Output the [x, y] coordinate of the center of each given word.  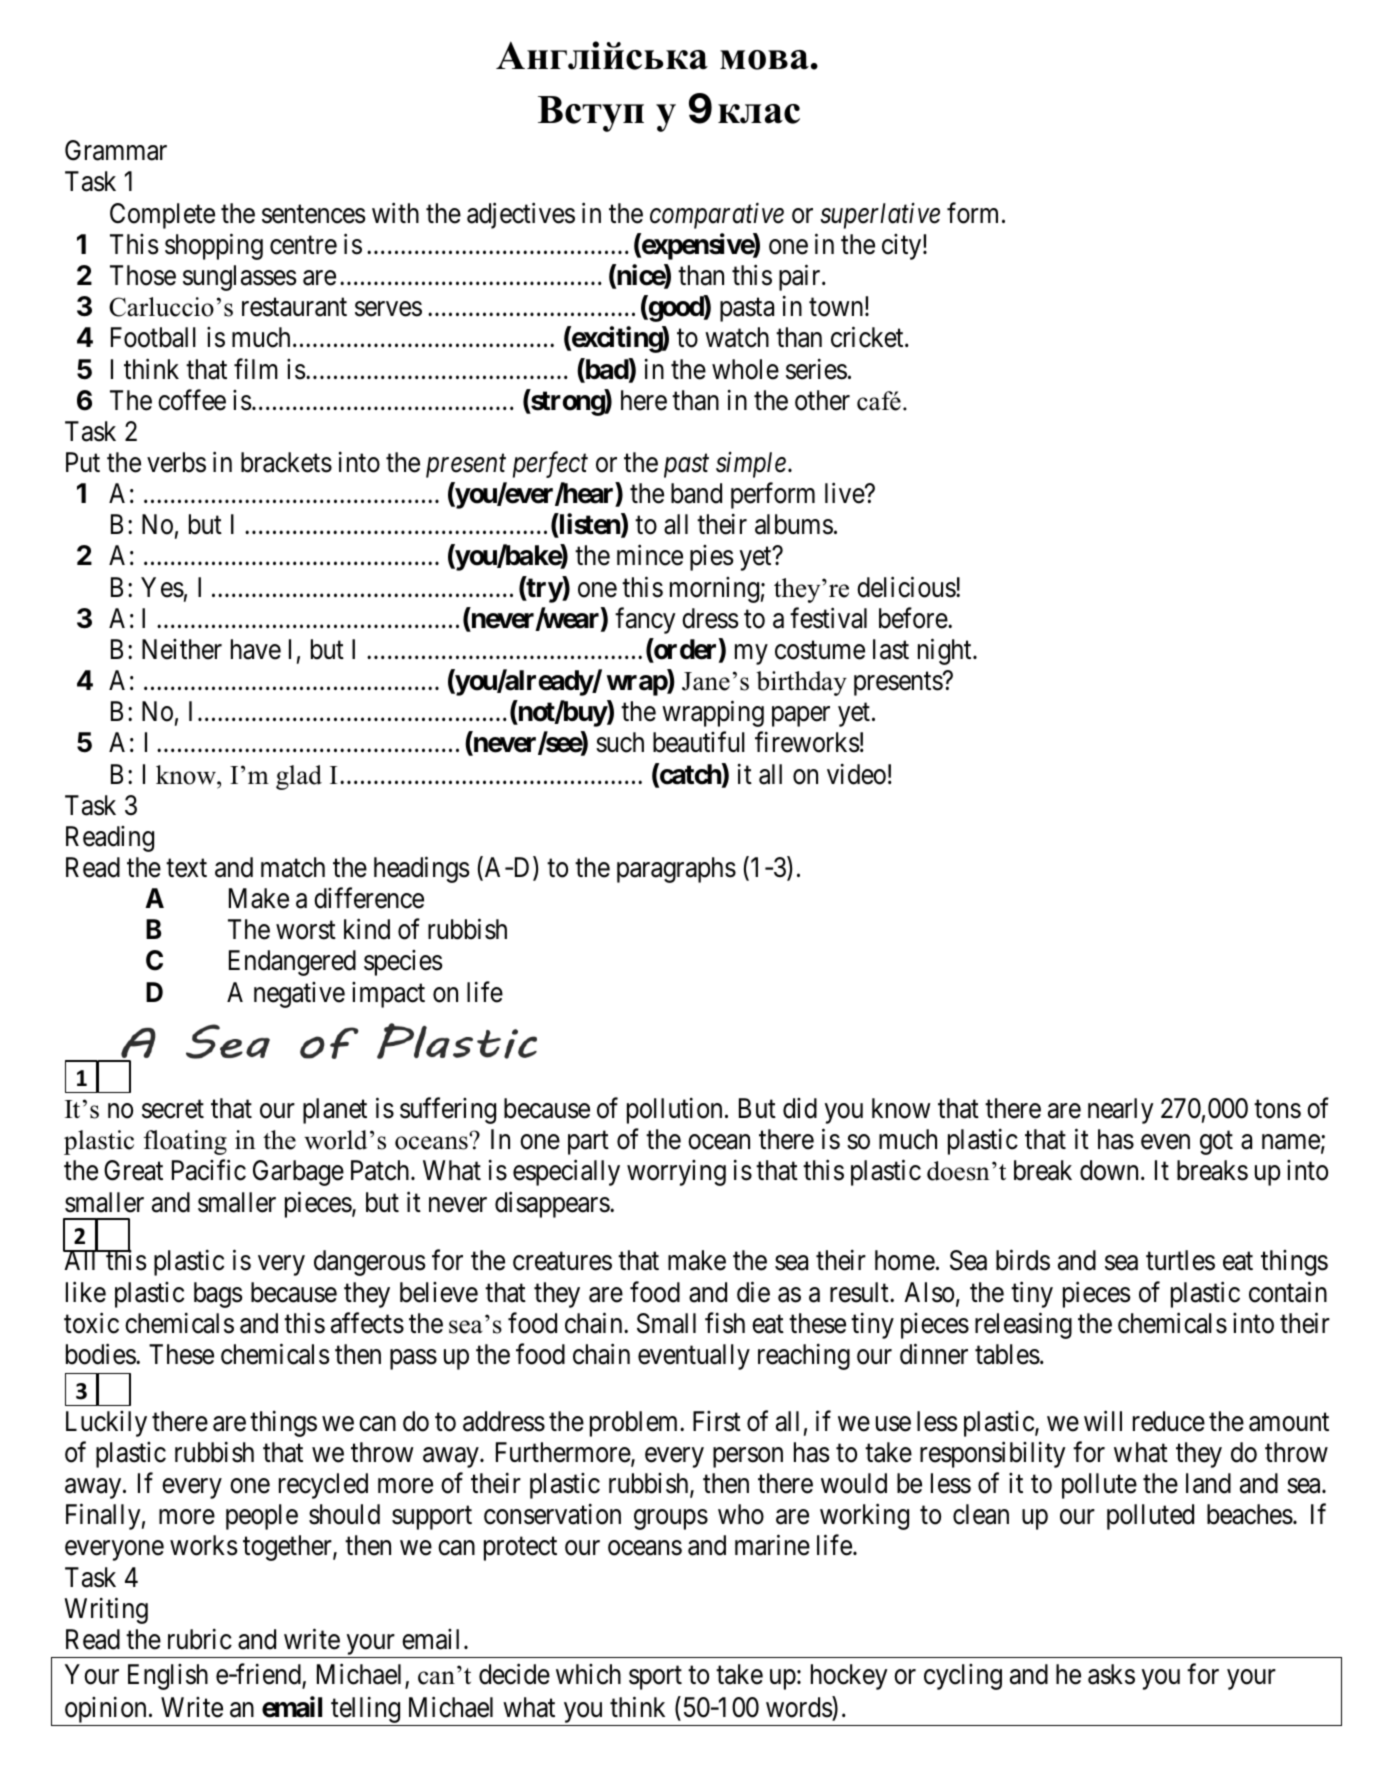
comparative [717, 216]
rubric [200, 1639]
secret [173, 1110]
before [914, 618]
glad [299, 777]
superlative [880, 215]
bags [218, 1295]
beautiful [699, 742]
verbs [176, 462]
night [946, 651]
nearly [1121, 1111]
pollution [674, 1111]
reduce [1169, 1421]
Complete [162, 216]
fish [725, 1323]
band [696, 493]
